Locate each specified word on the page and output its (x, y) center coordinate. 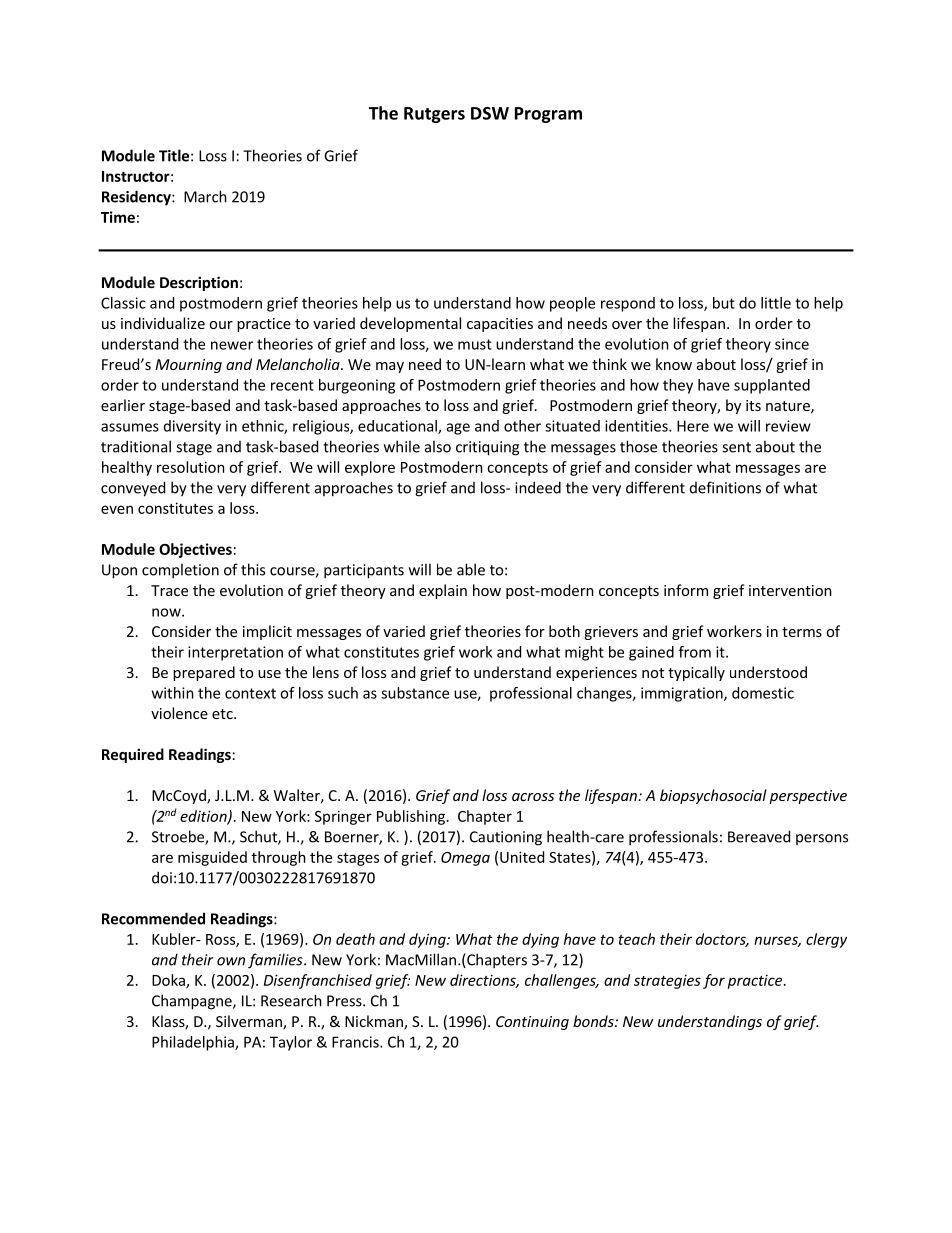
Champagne (193, 1002)
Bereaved (759, 836)
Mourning (188, 366)
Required (133, 755)
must (475, 344)
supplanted (772, 386)
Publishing (411, 817)
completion (180, 571)
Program (548, 115)
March (205, 196)
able (471, 569)
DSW (490, 113)
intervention (790, 590)
